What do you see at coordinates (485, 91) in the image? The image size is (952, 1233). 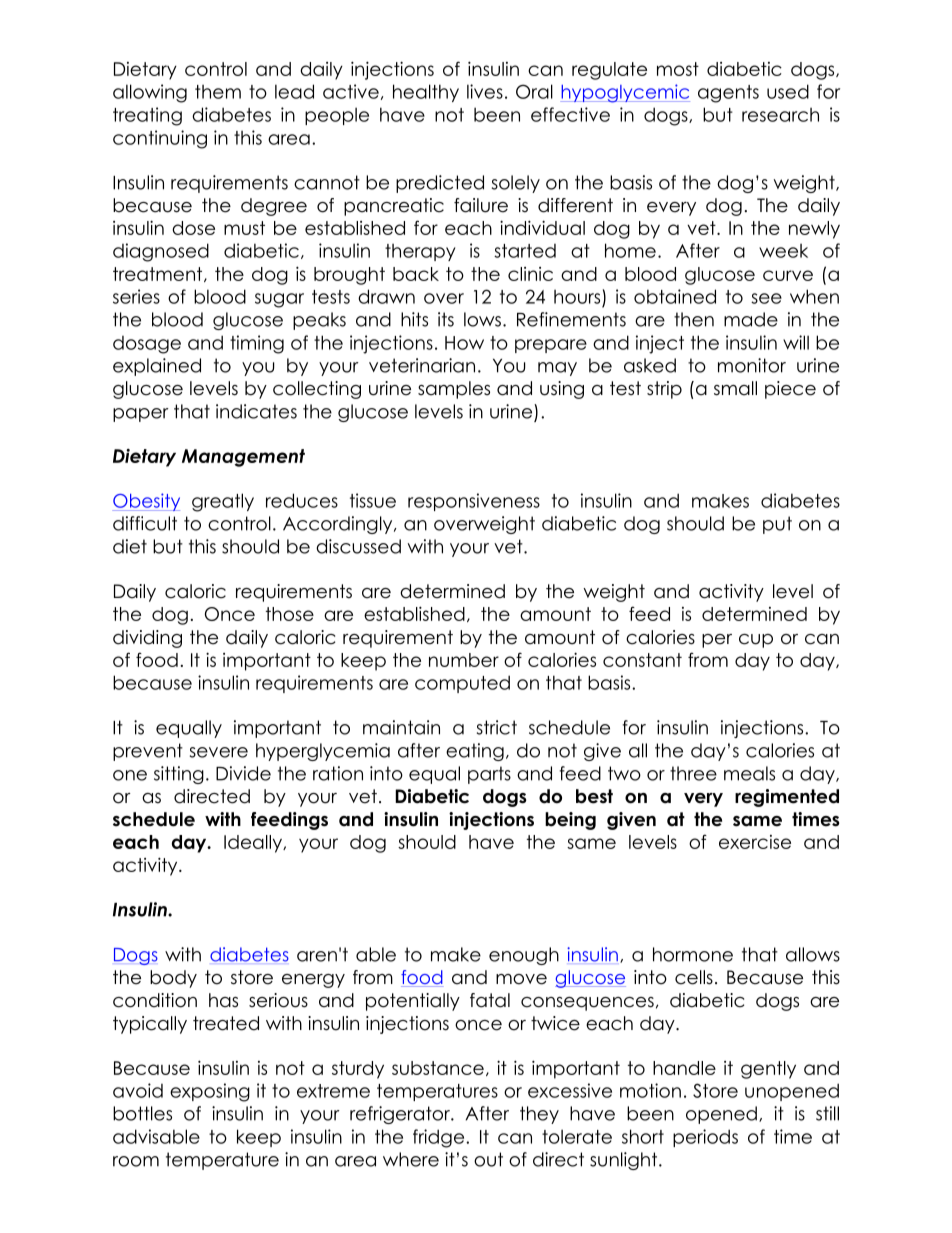 I see `lives` at bounding box center [485, 91].
